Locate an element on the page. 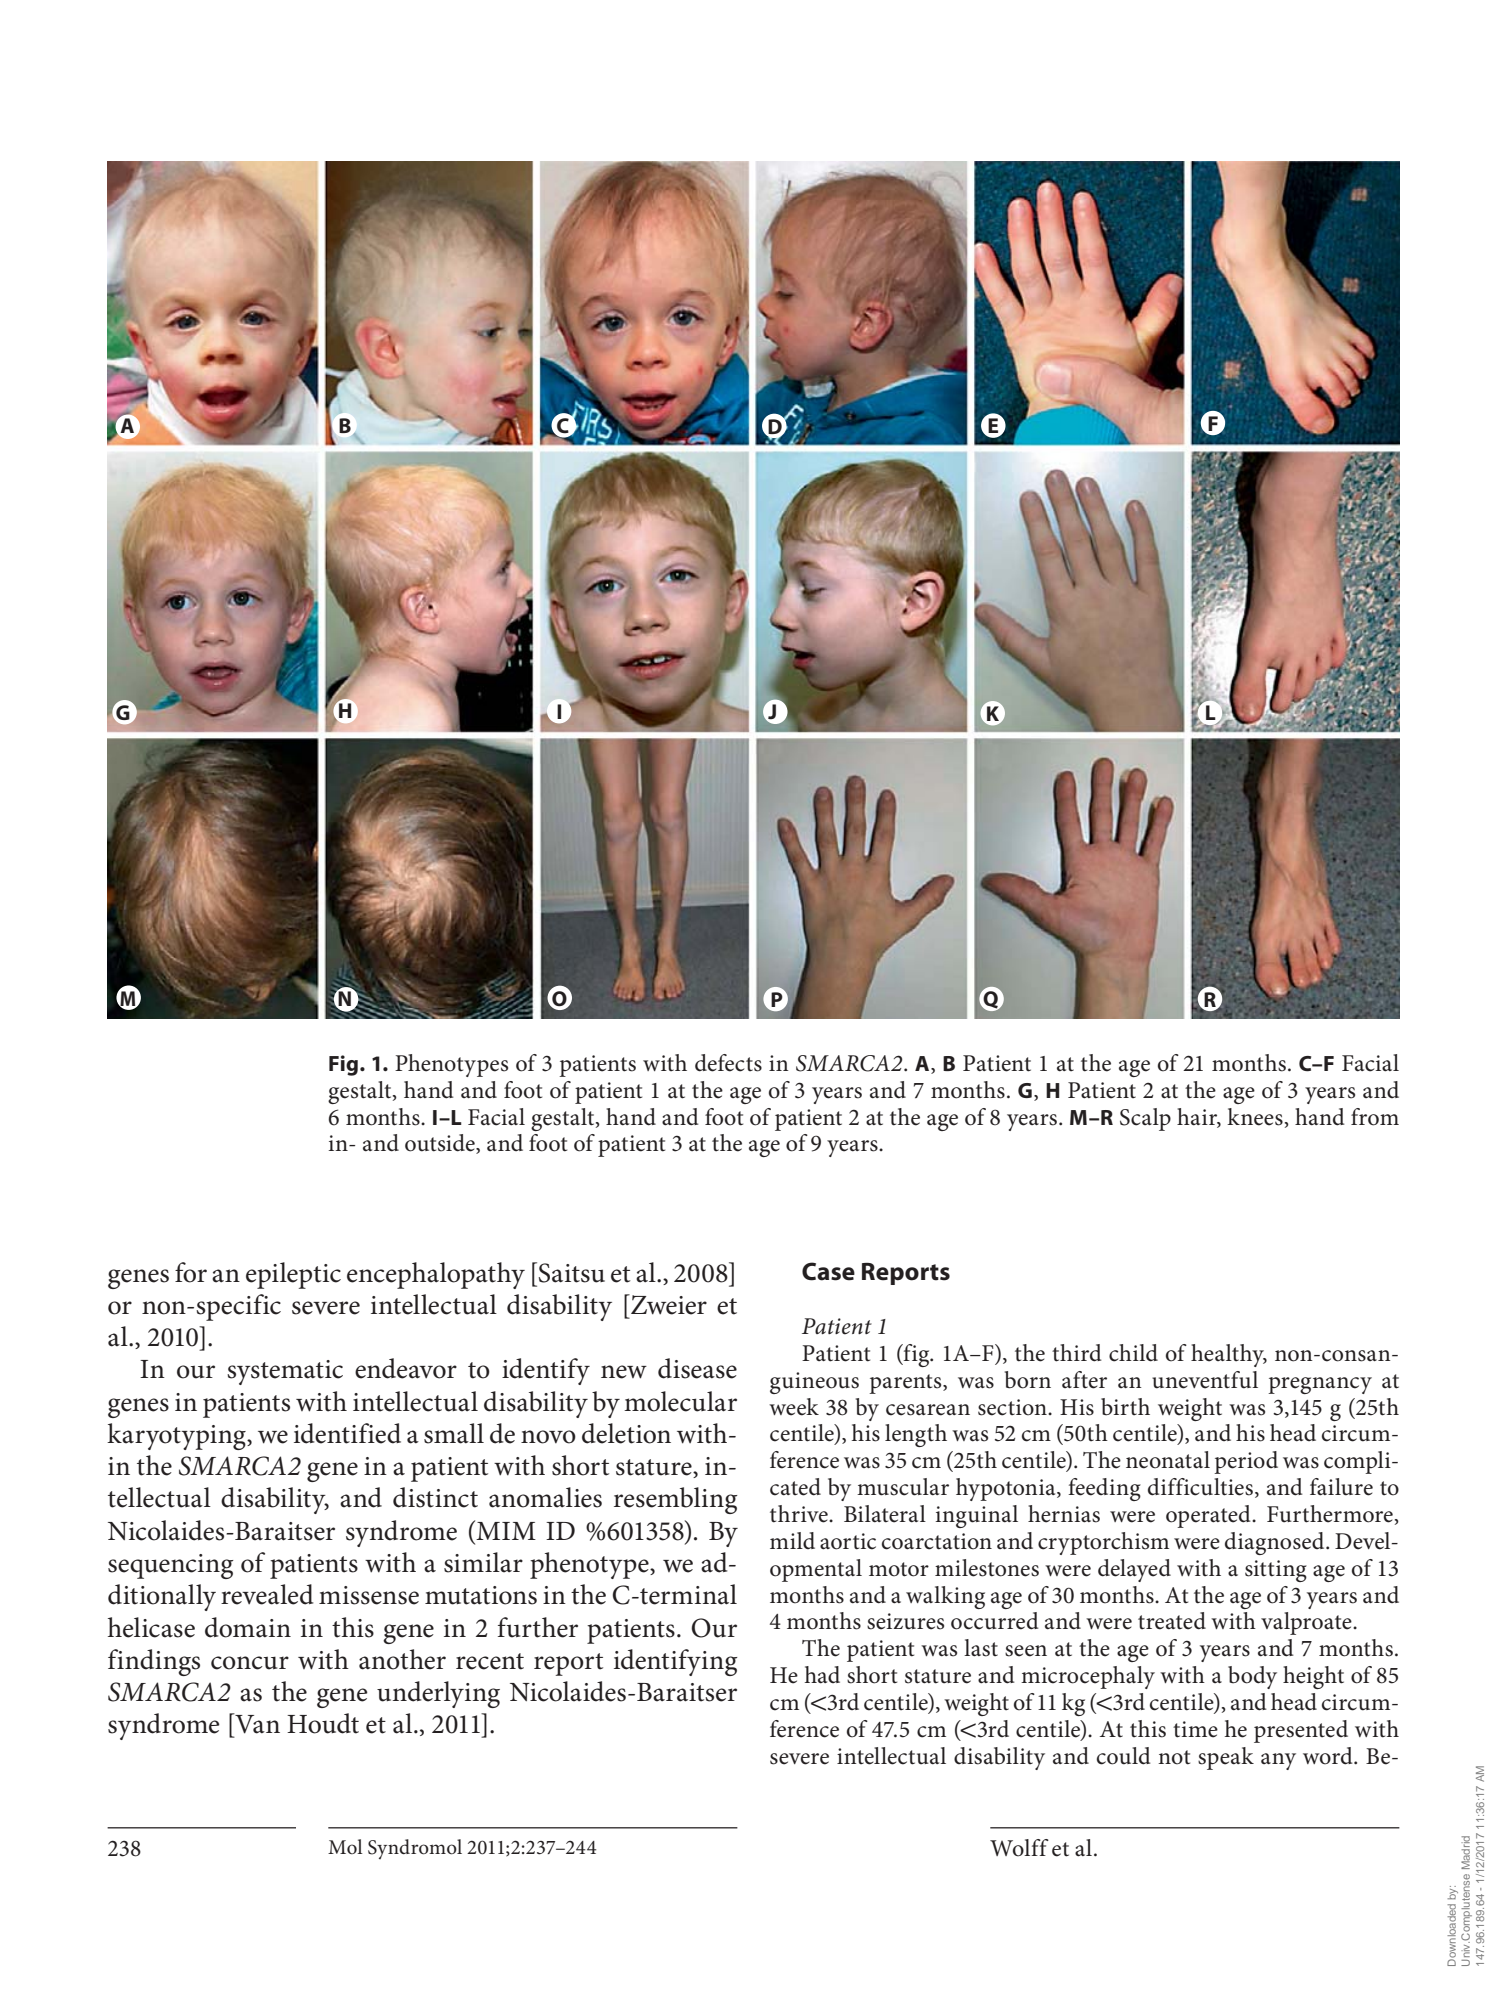  outside is located at coordinates (441, 1144).
